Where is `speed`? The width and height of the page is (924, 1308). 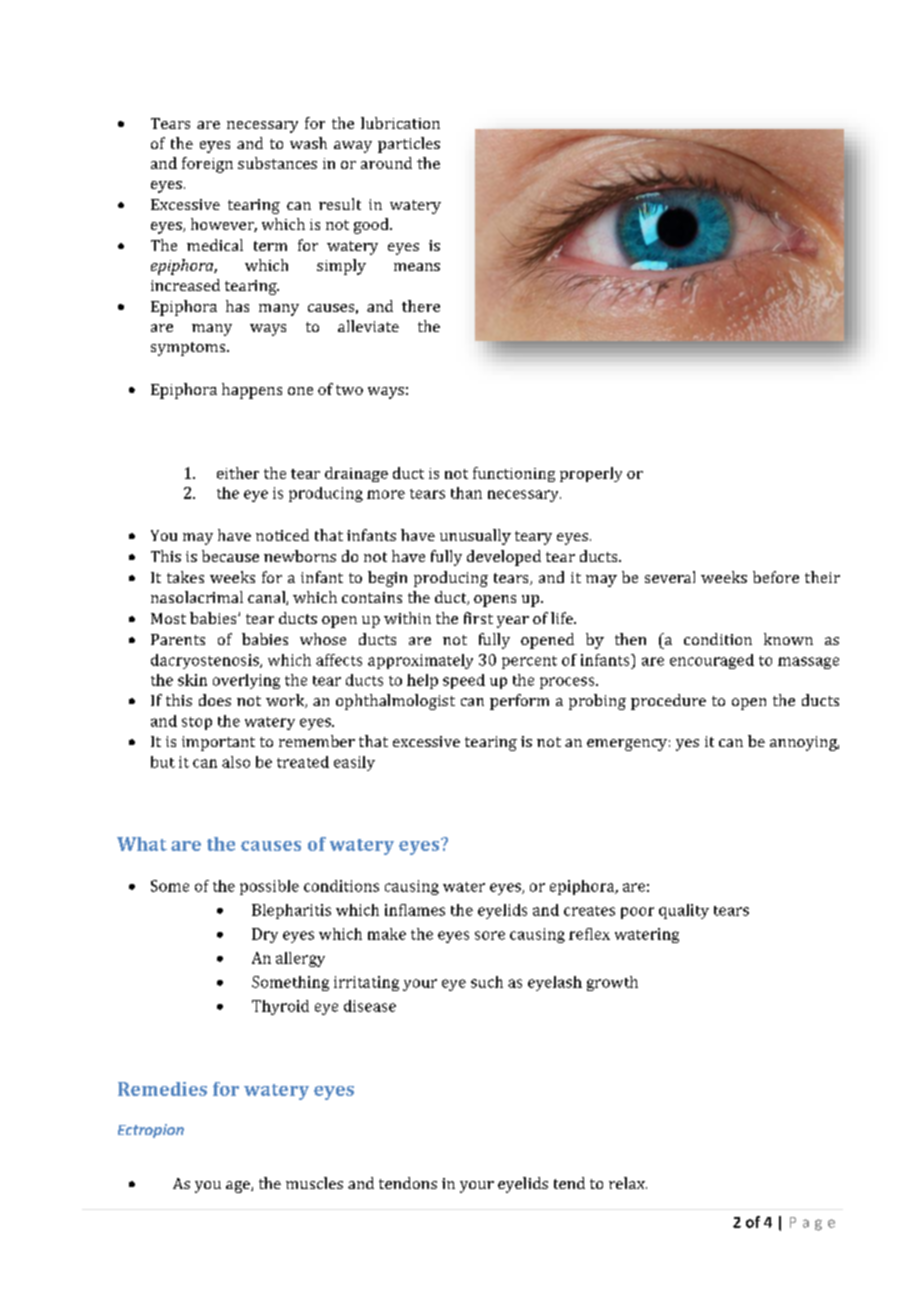
speed is located at coordinates (464, 681).
